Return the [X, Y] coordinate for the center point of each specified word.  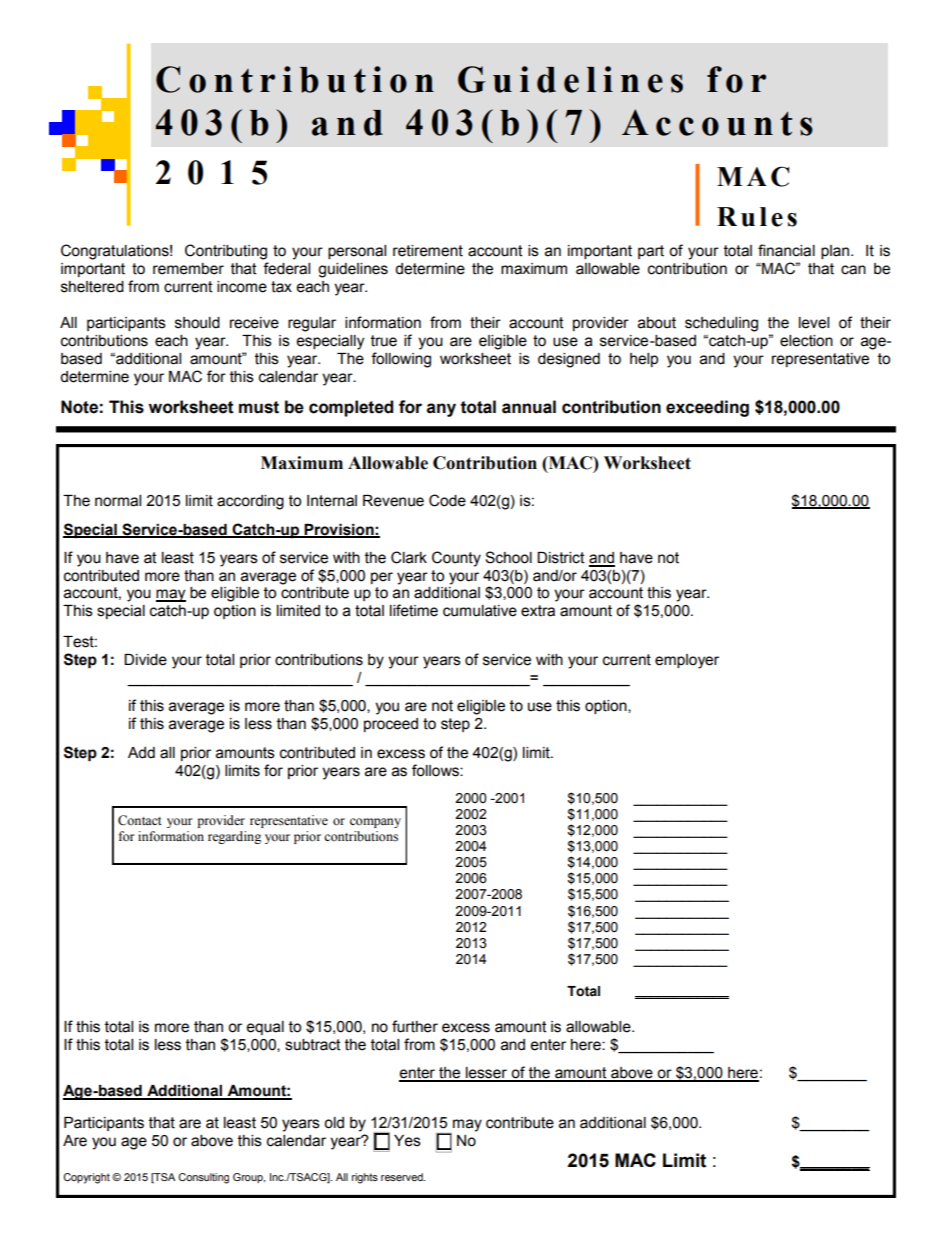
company [375, 823]
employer [687, 661]
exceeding [707, 408]
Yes [407, 1141]
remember [188, 269]
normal [118, 501]
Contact [140, 820]
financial [786, 250]
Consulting [203, 1178]
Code [447, 500]
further [415, 1026]
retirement [428, 251]
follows [436, 770]
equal [265, 1028]
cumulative [480, 611]
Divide [145, 660]
